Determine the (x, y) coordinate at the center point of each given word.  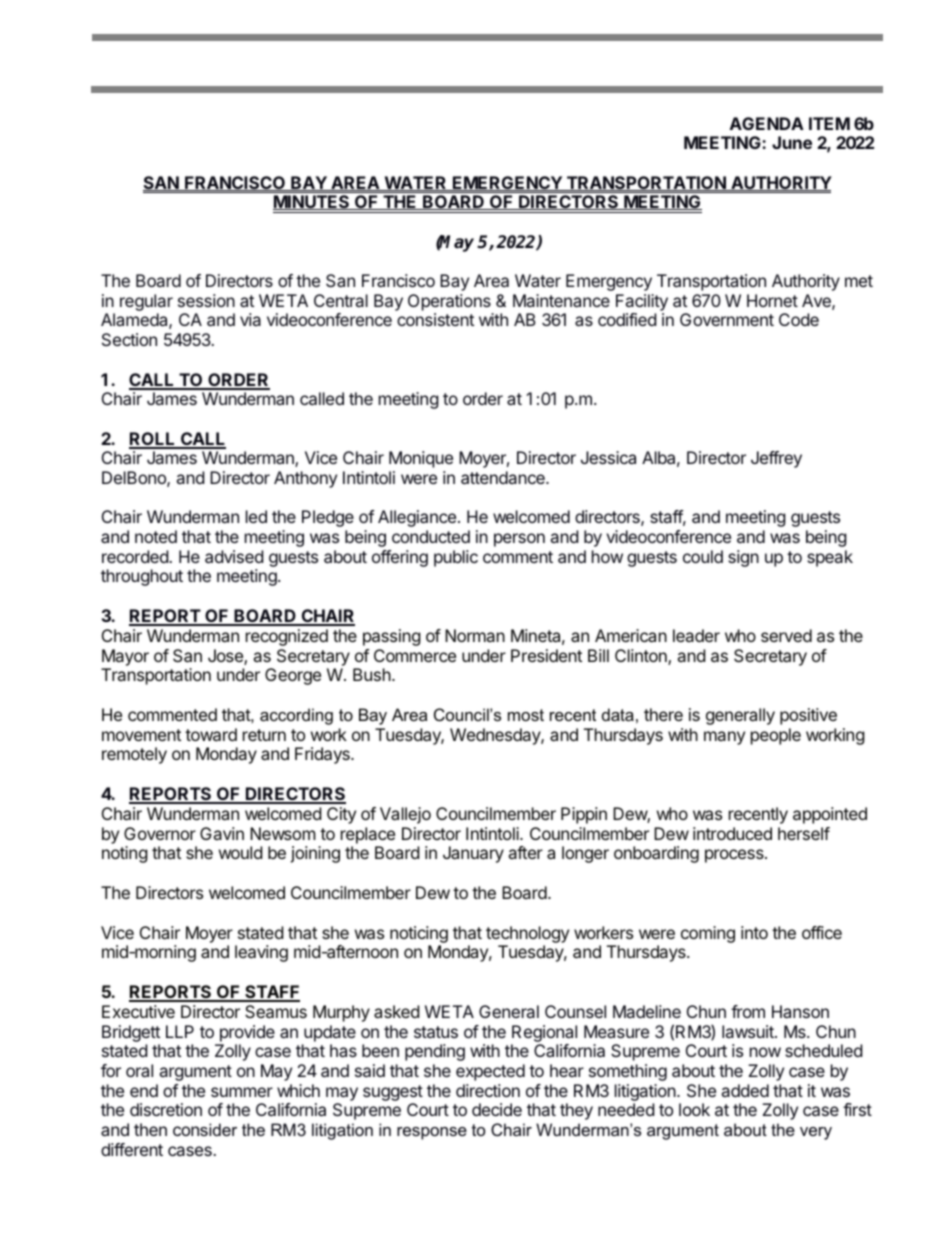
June (792, 142)
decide (497, 1109)
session (206, 300)
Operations (449, 302)
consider (205, 1129)
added (745, 1090)
